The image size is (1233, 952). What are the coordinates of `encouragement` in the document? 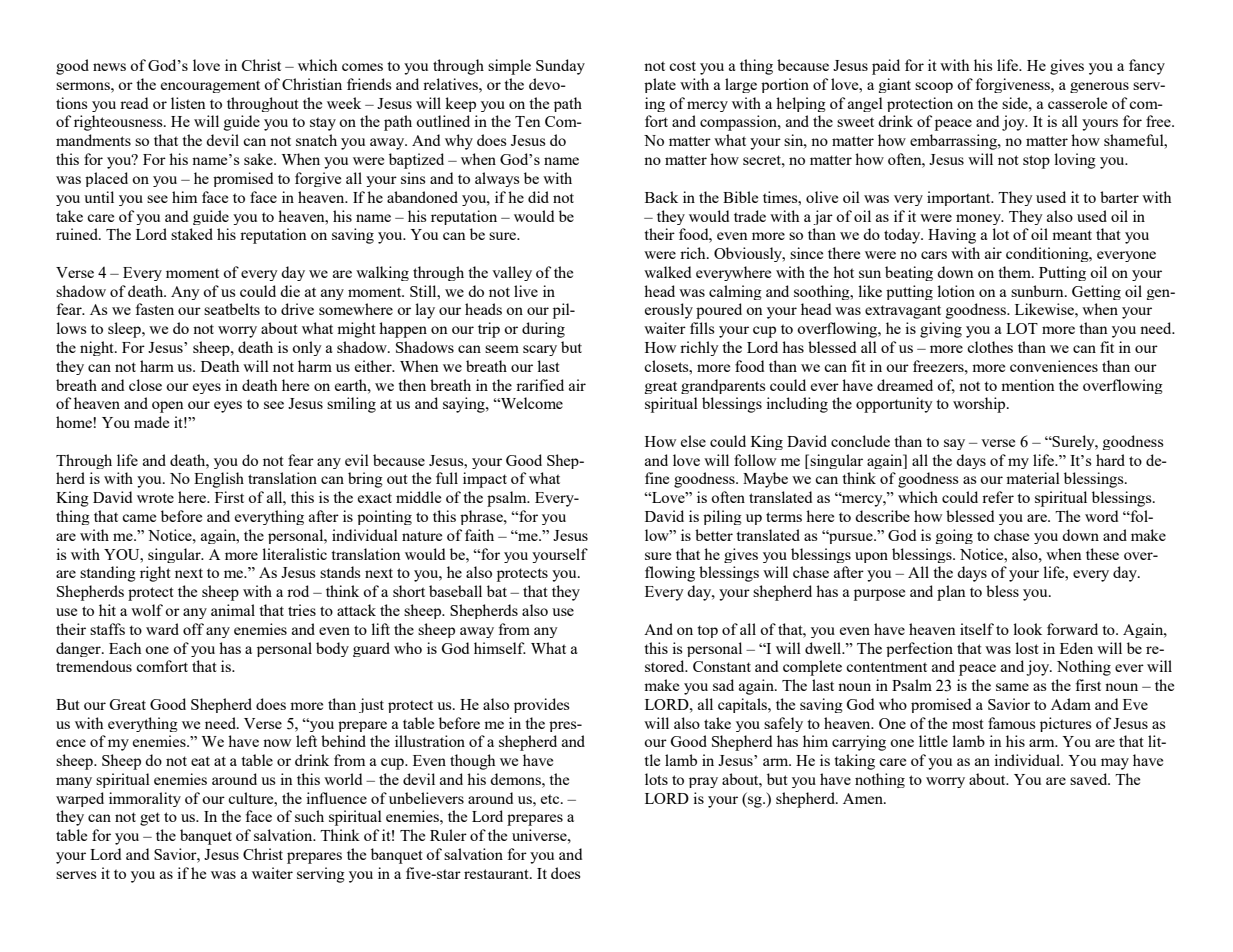 It's located at (210, 86).
